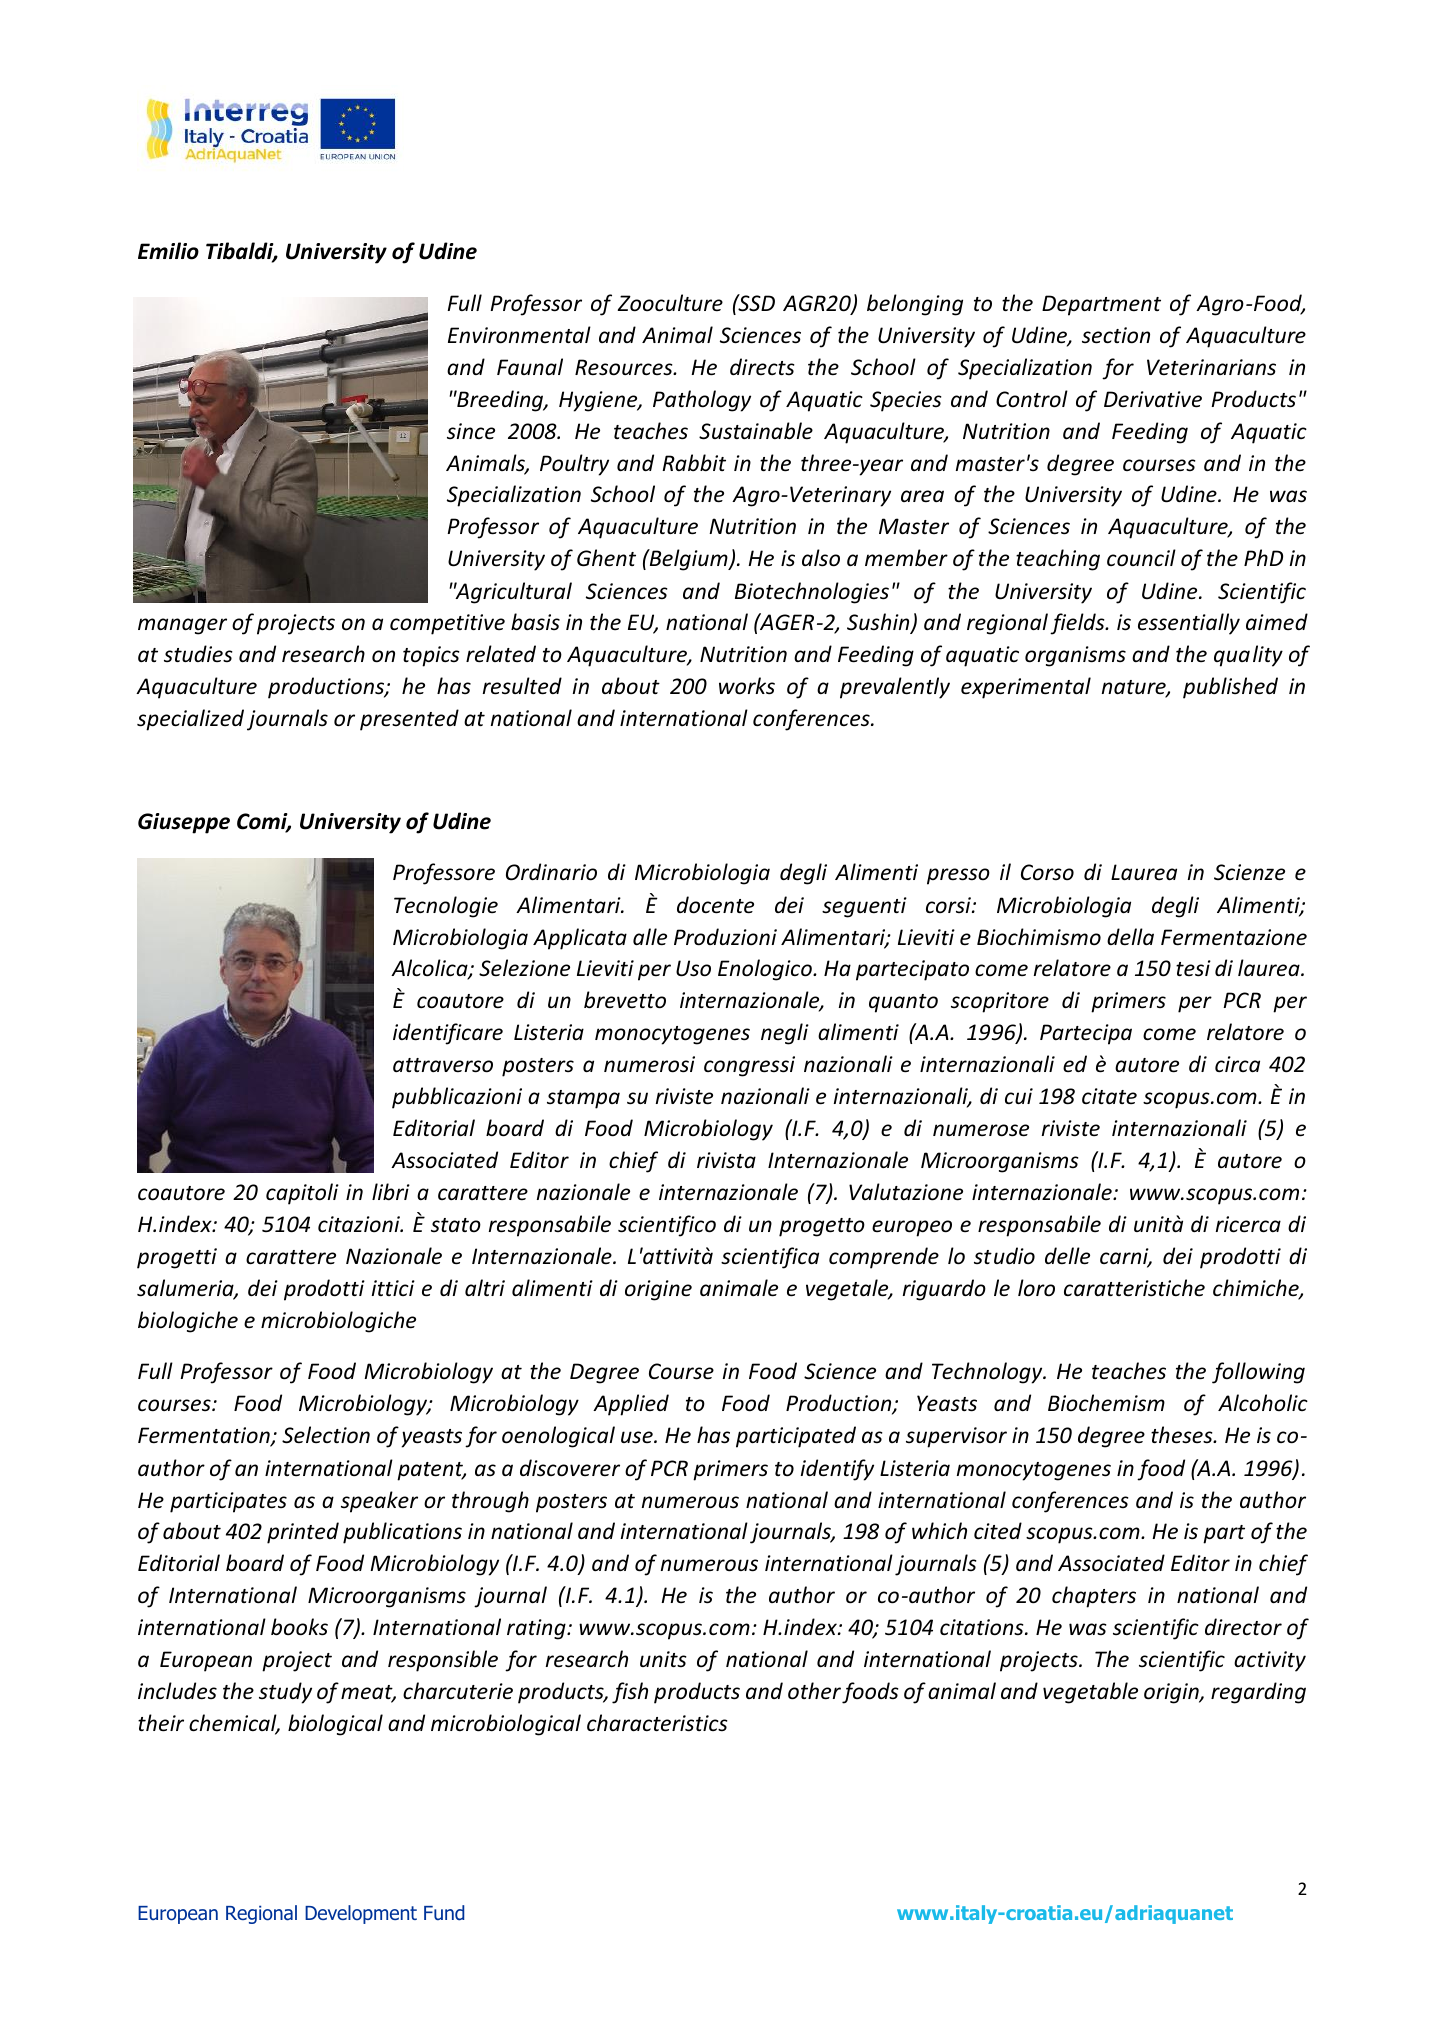 The width and height of the document is (1445, 2043). Describe the element at coordinates (657, 1723) in the document. I see `characteristics` at that location.
